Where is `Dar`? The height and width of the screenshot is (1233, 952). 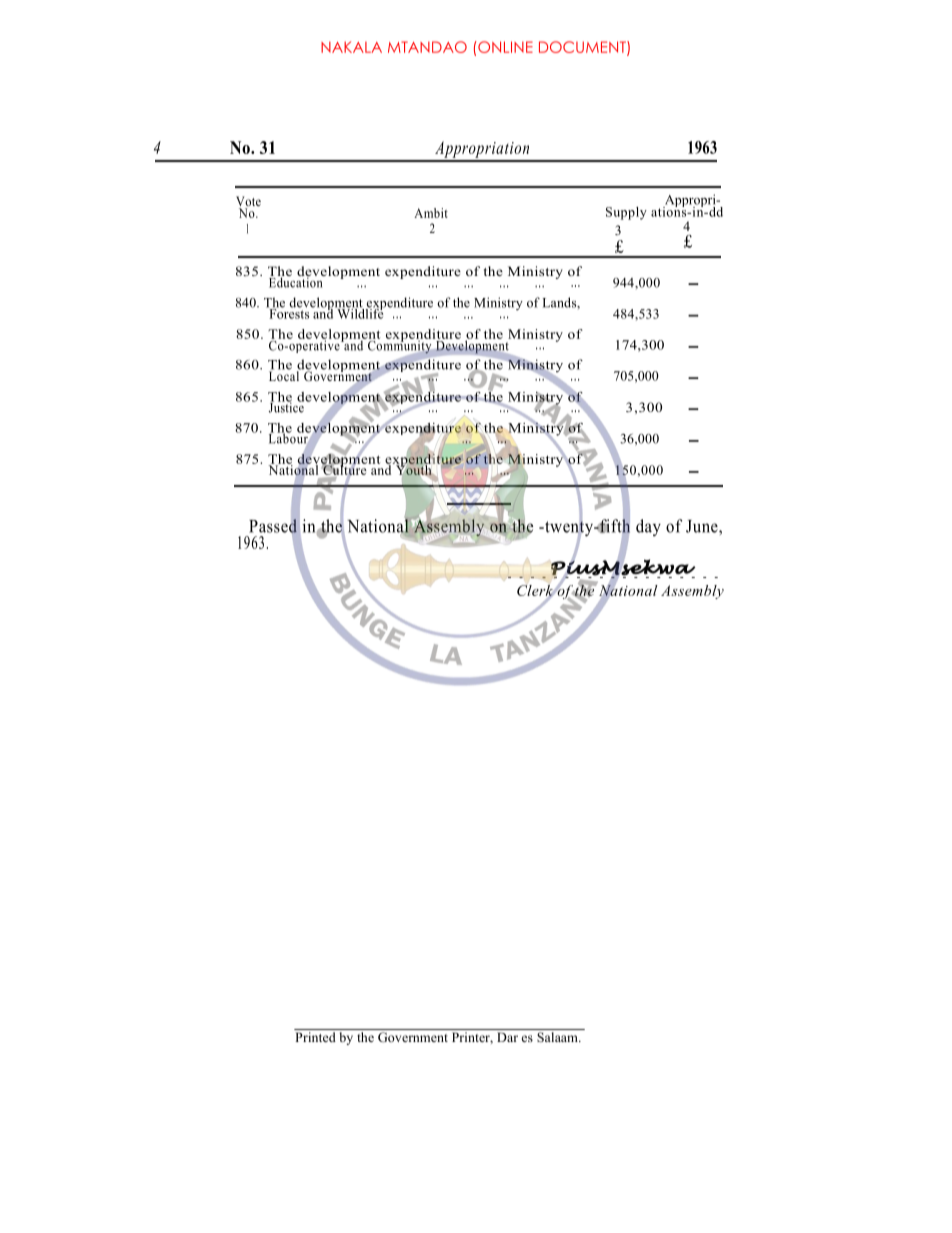 Dar is located at coordinates (507, 1037).
